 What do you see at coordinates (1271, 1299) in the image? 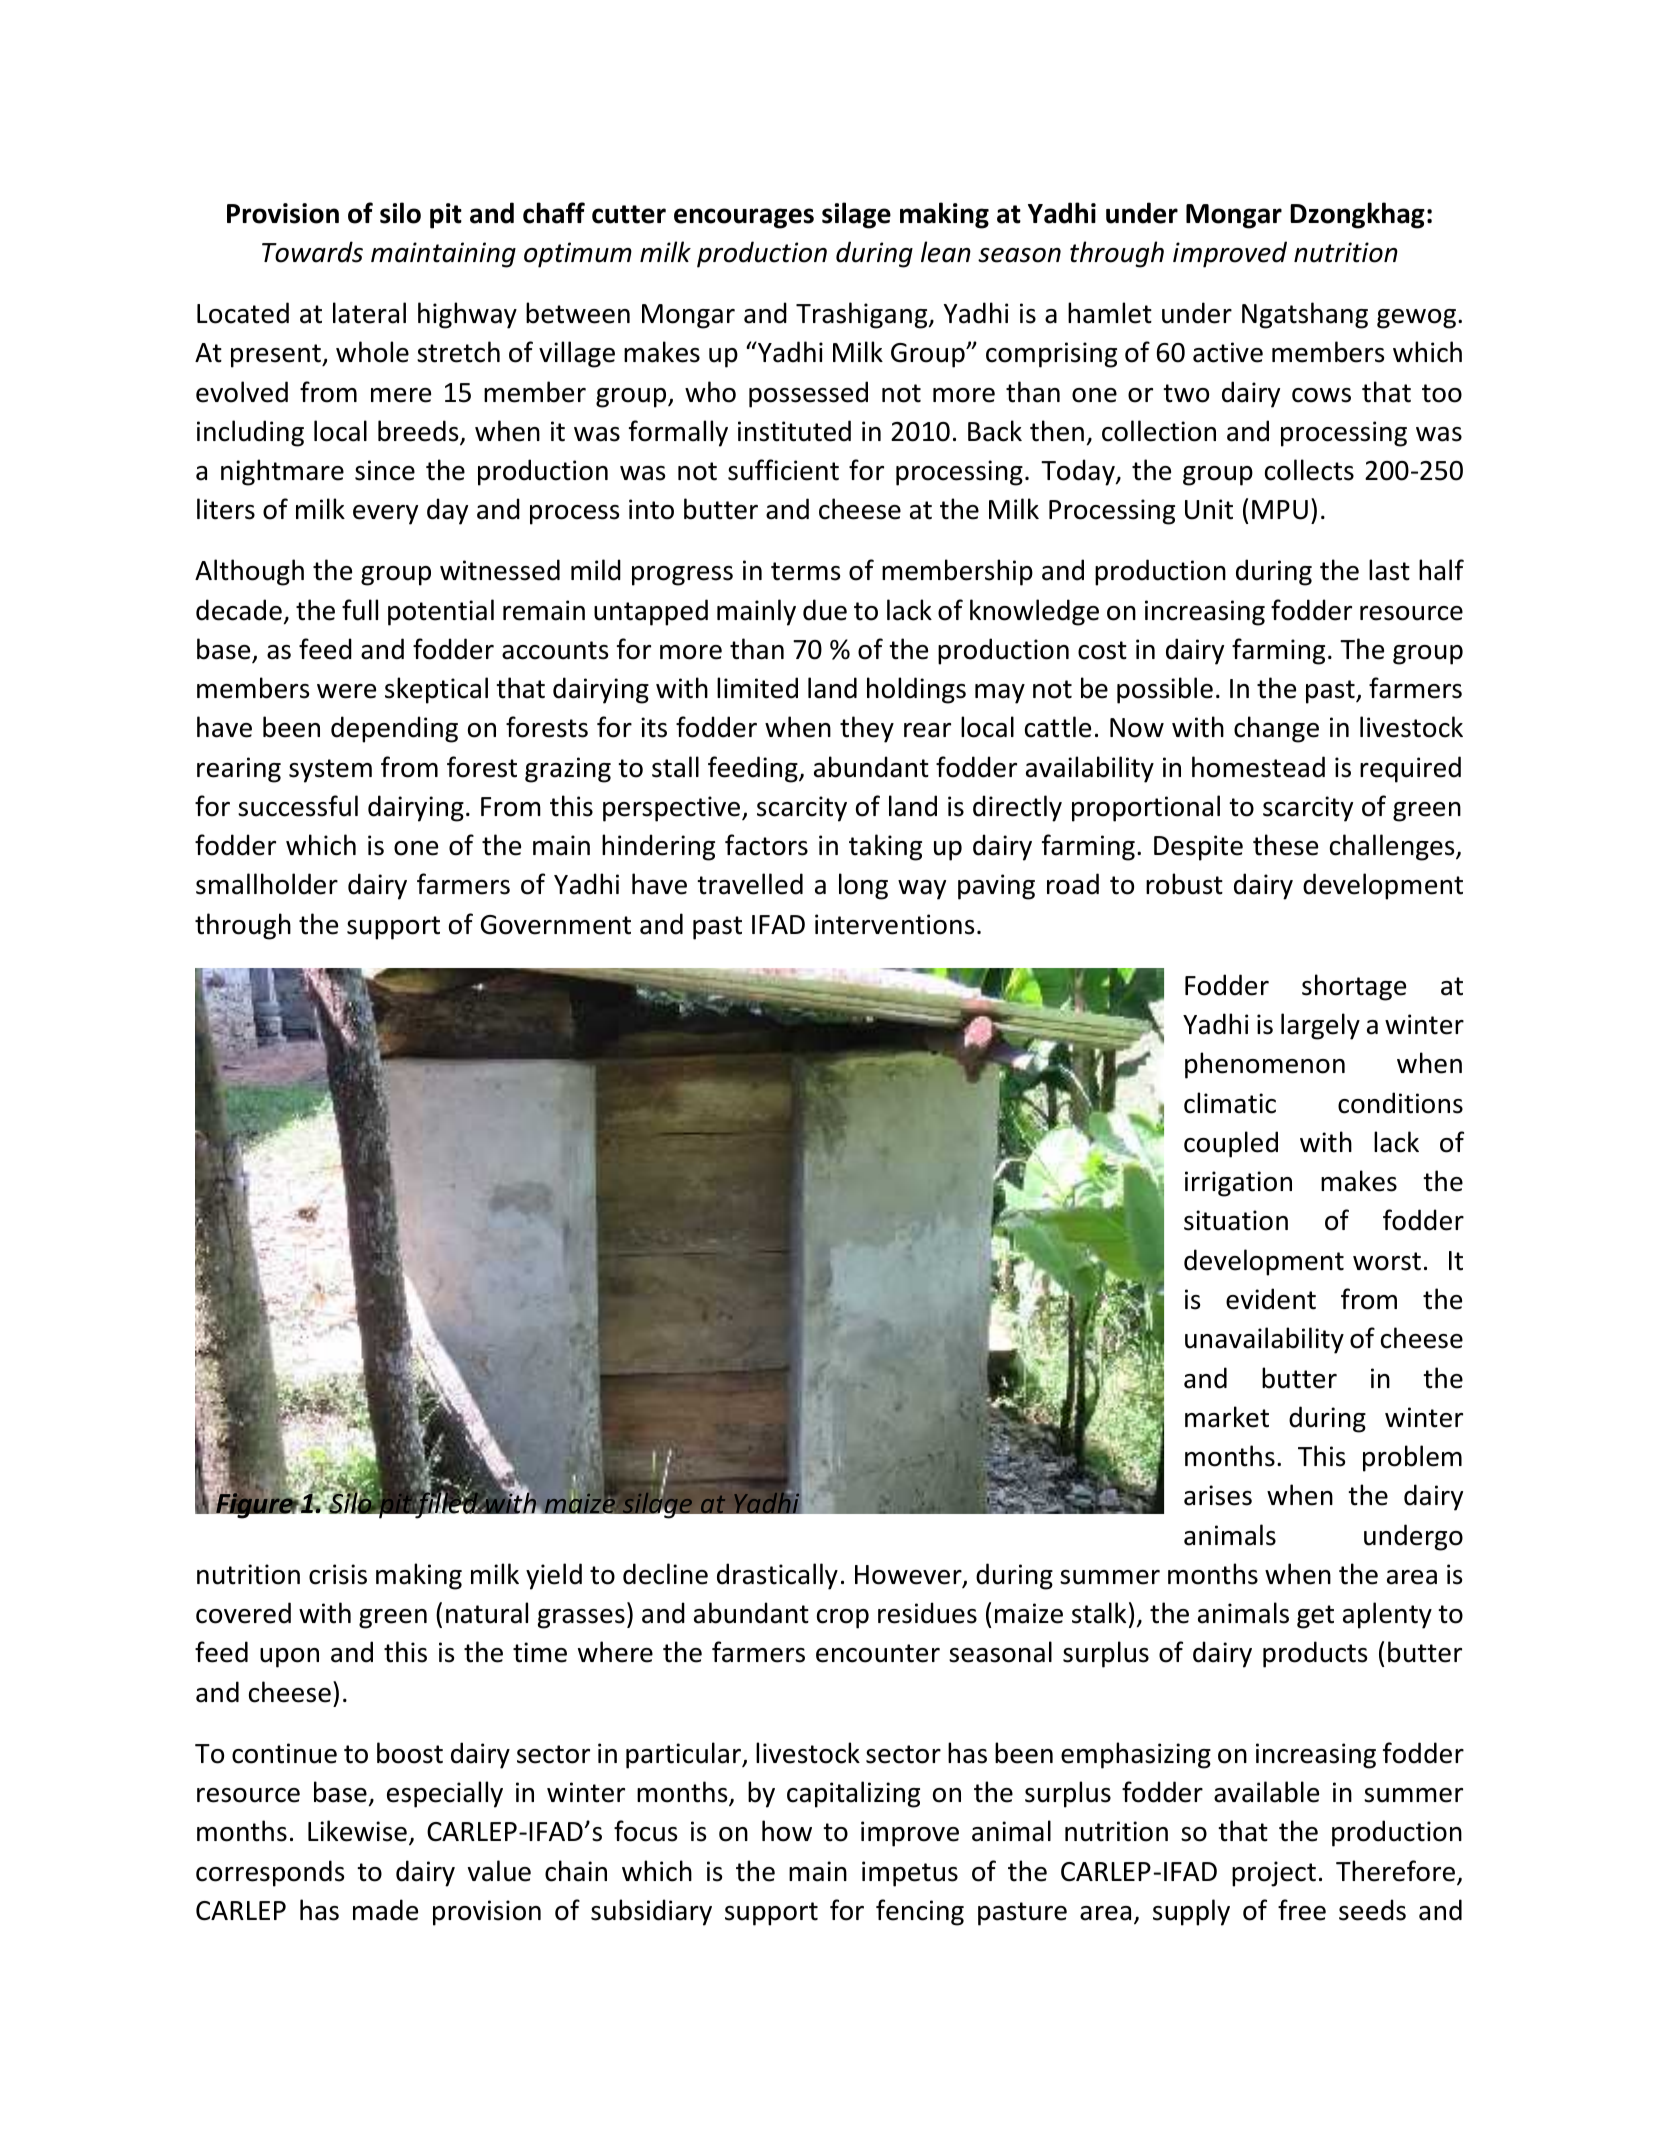
I see `evident` at bounding box center [1271, 1299].
